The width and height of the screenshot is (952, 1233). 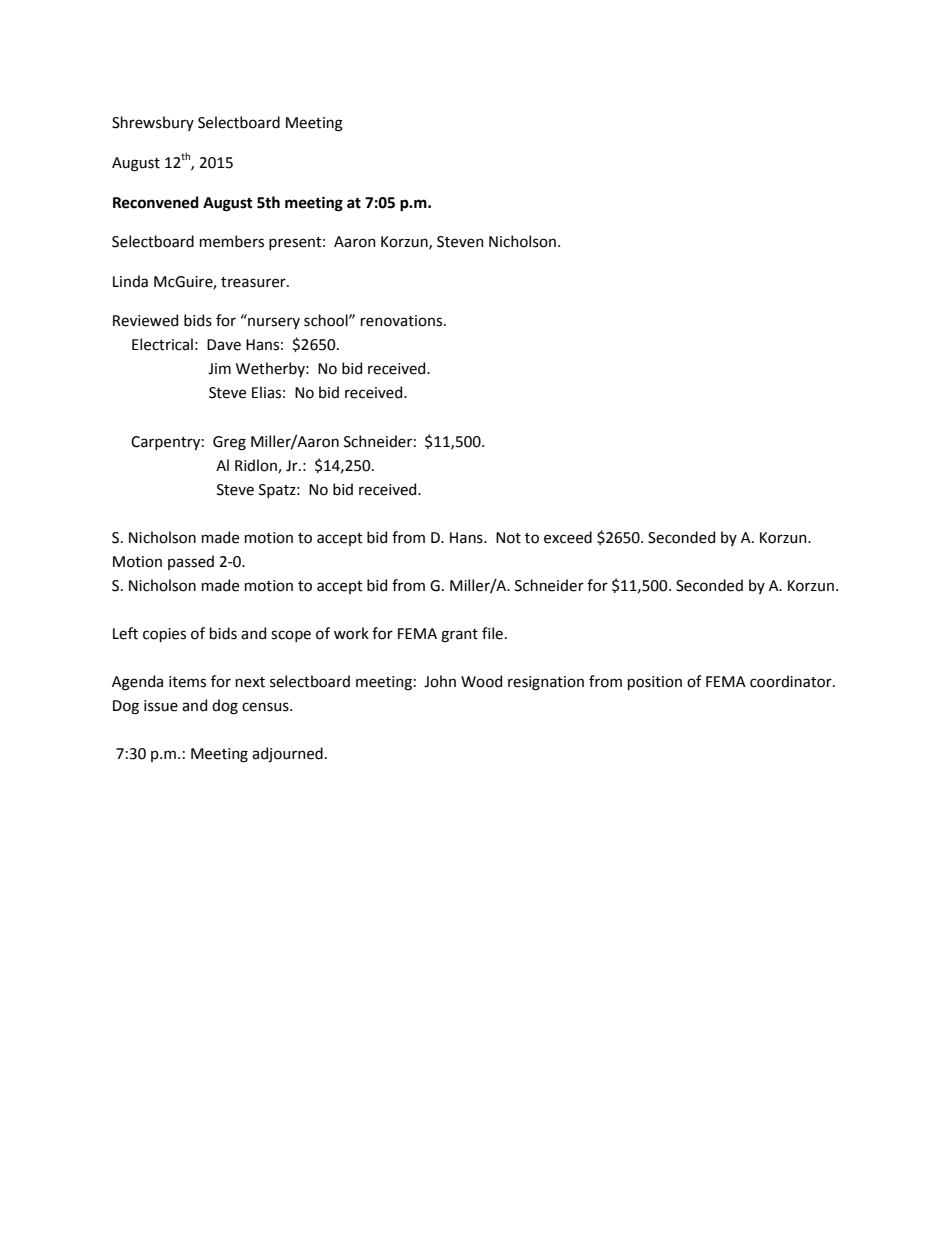 I want to click on Dave, so click(x=224, y=345).
